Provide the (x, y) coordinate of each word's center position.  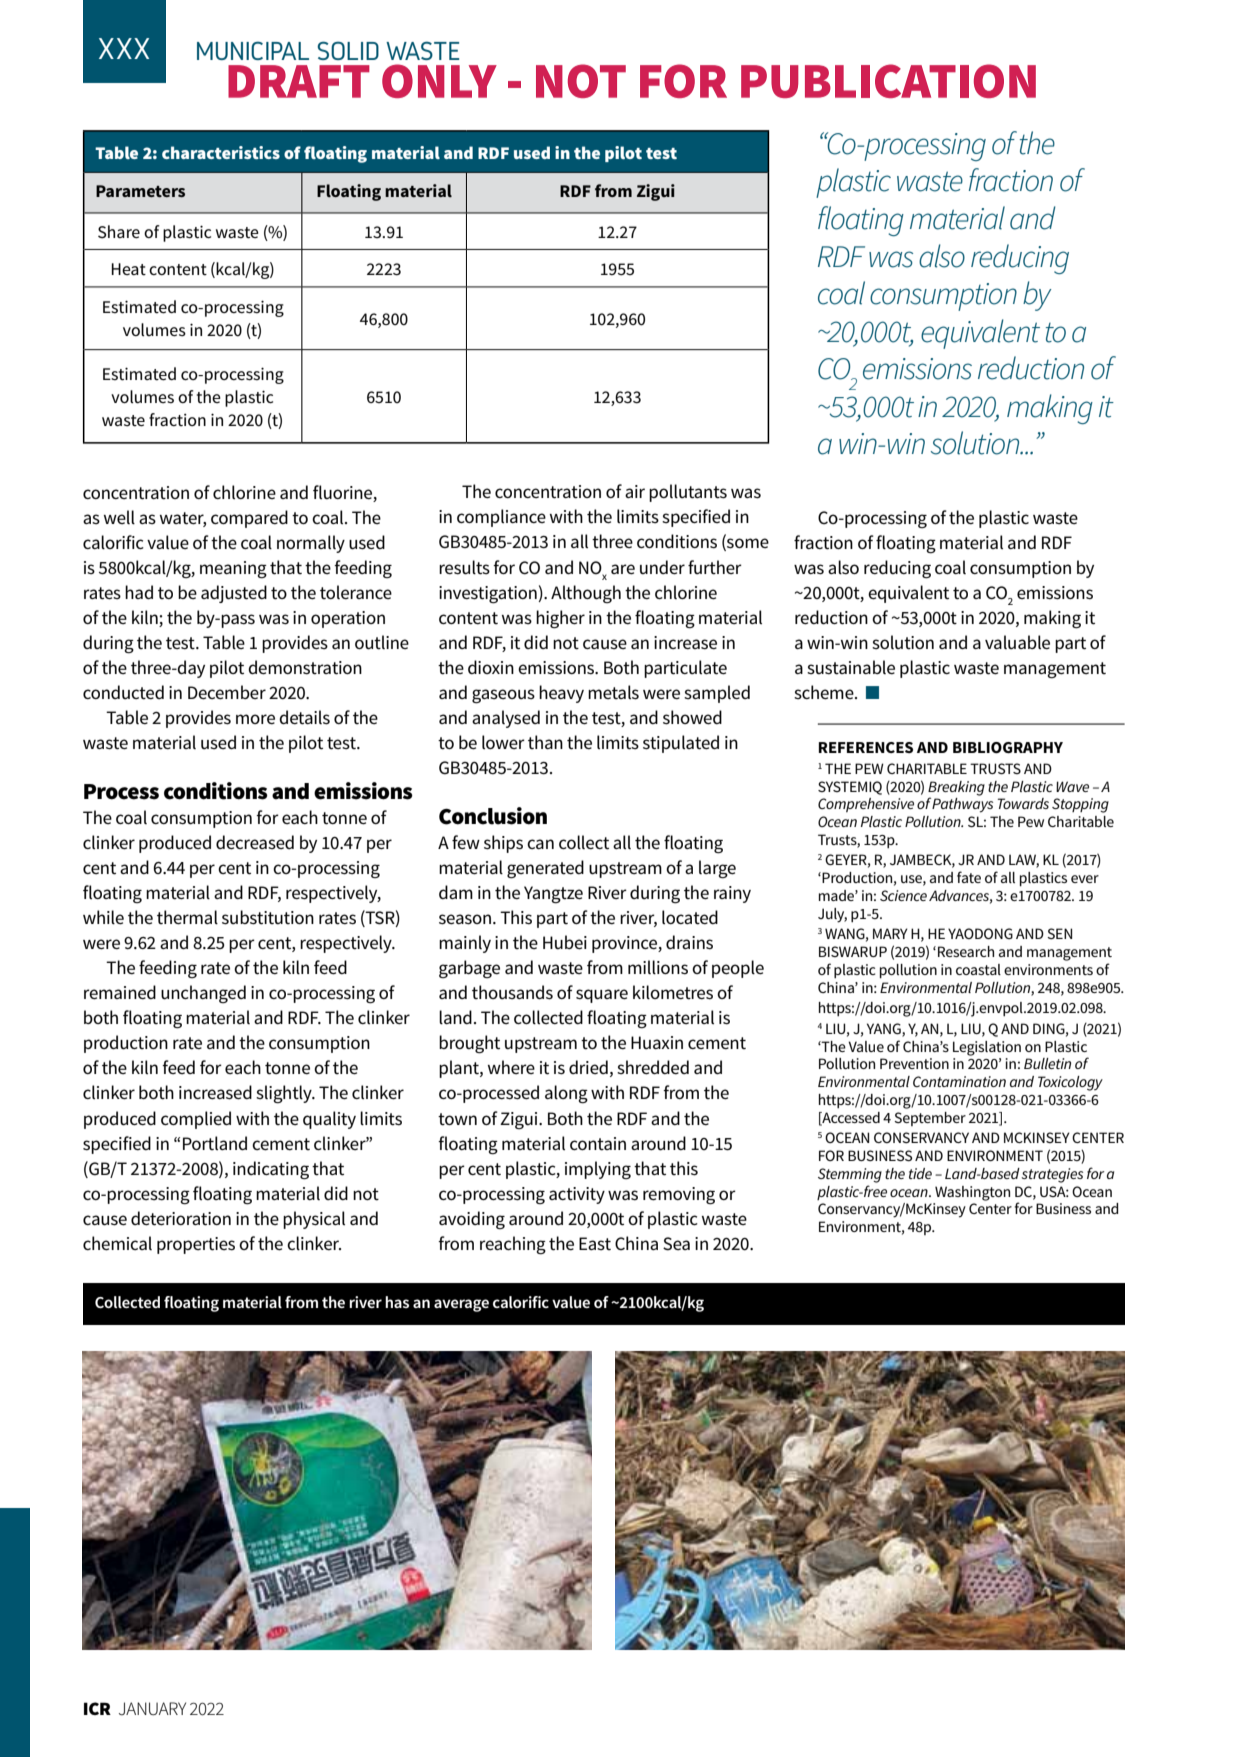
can (540, 844)
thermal (187, 917)
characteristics (221, 152)
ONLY (439, 81)
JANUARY (152, 1709)
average (461, 1305)
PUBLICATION (888, 81)
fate (969, 877)
